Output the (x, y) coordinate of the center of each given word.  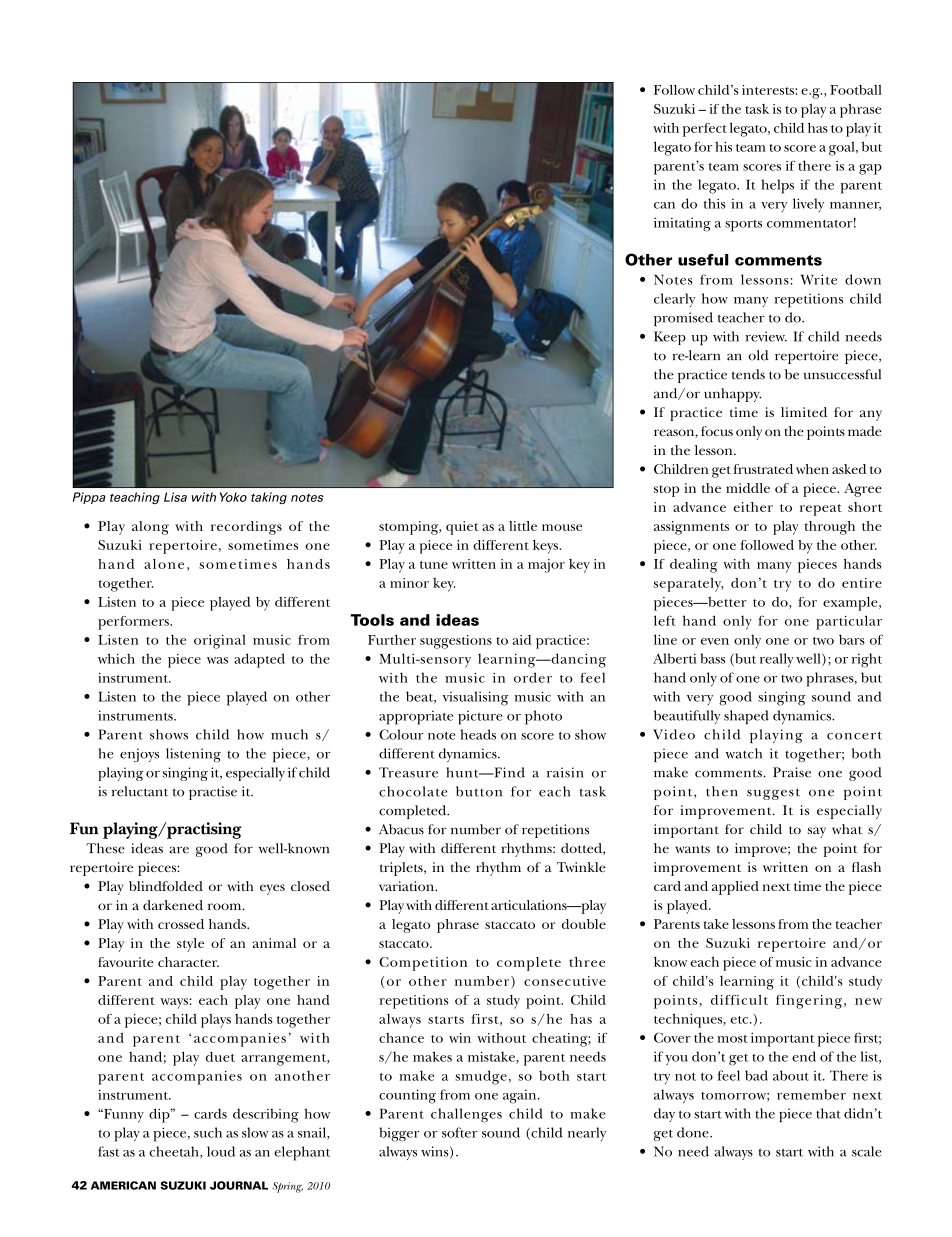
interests (769, 90)
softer (460, 1132)
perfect (705, 130)
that (828, 1113)
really (777, 660)
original (220, 641)
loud (221, 1151)
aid (522, 640)
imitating (682, 224)
